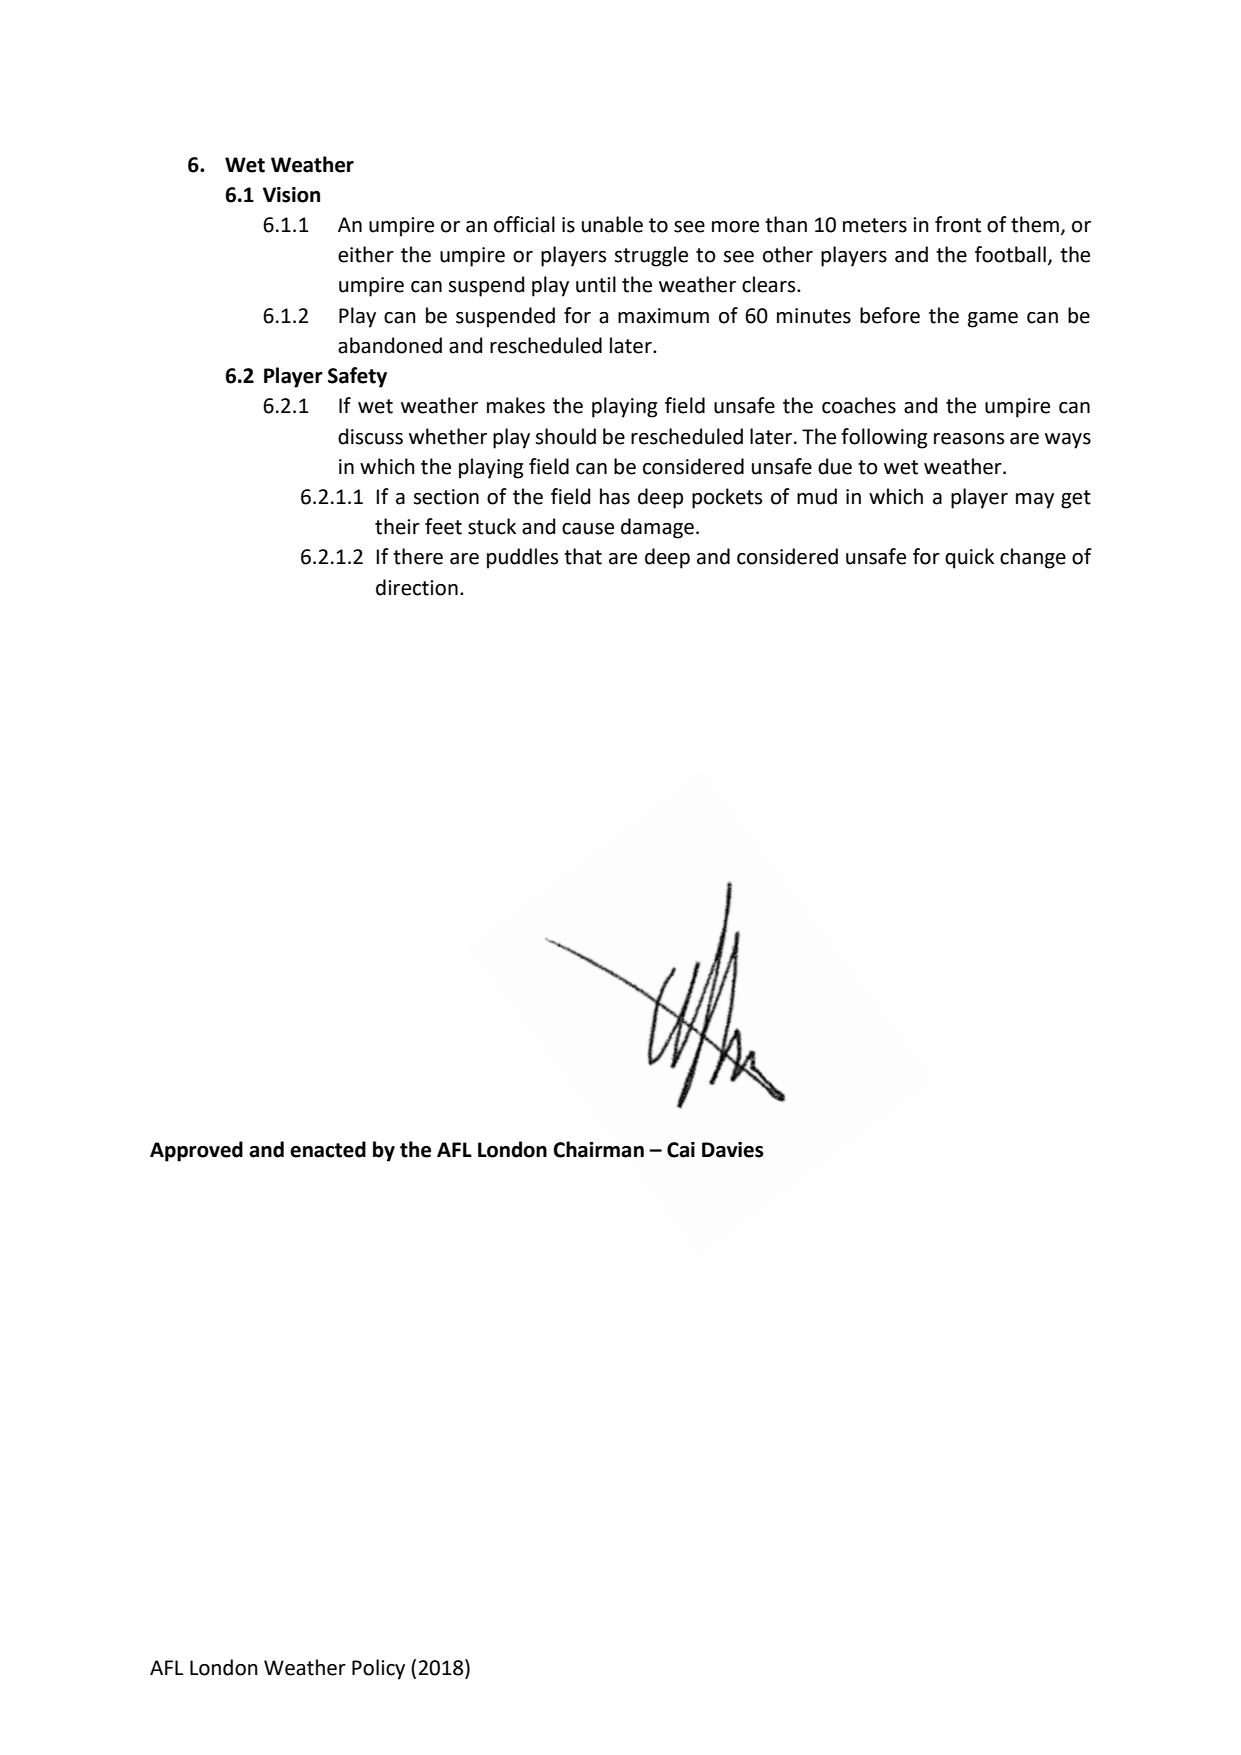 This screenshot has width=1241, height=1755. Describe the element at coordinates (378, 1669) in the screenshot. I see `Policy` at that location.
